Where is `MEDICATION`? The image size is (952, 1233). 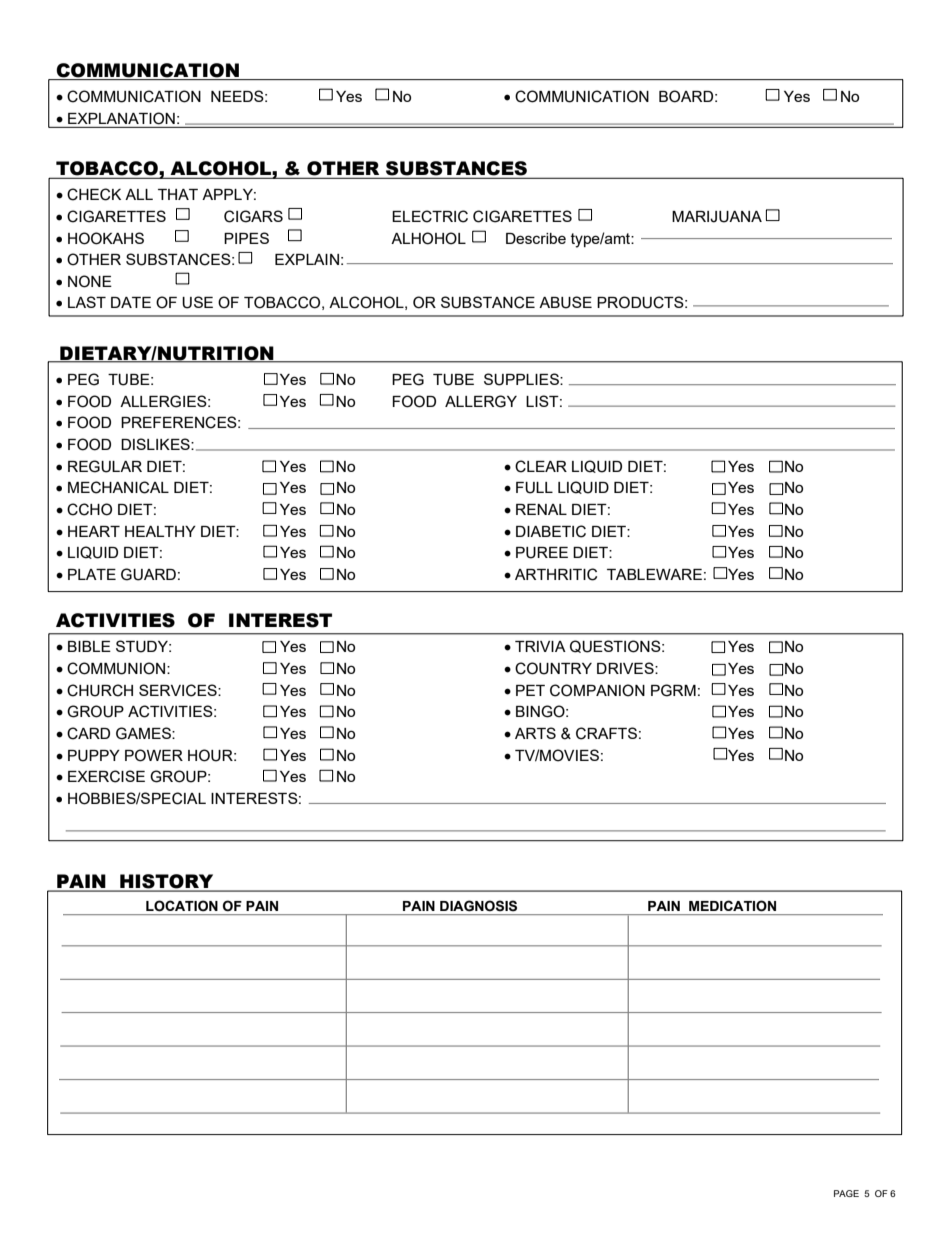 MEDICATION is located at coordinates (732, 906).
